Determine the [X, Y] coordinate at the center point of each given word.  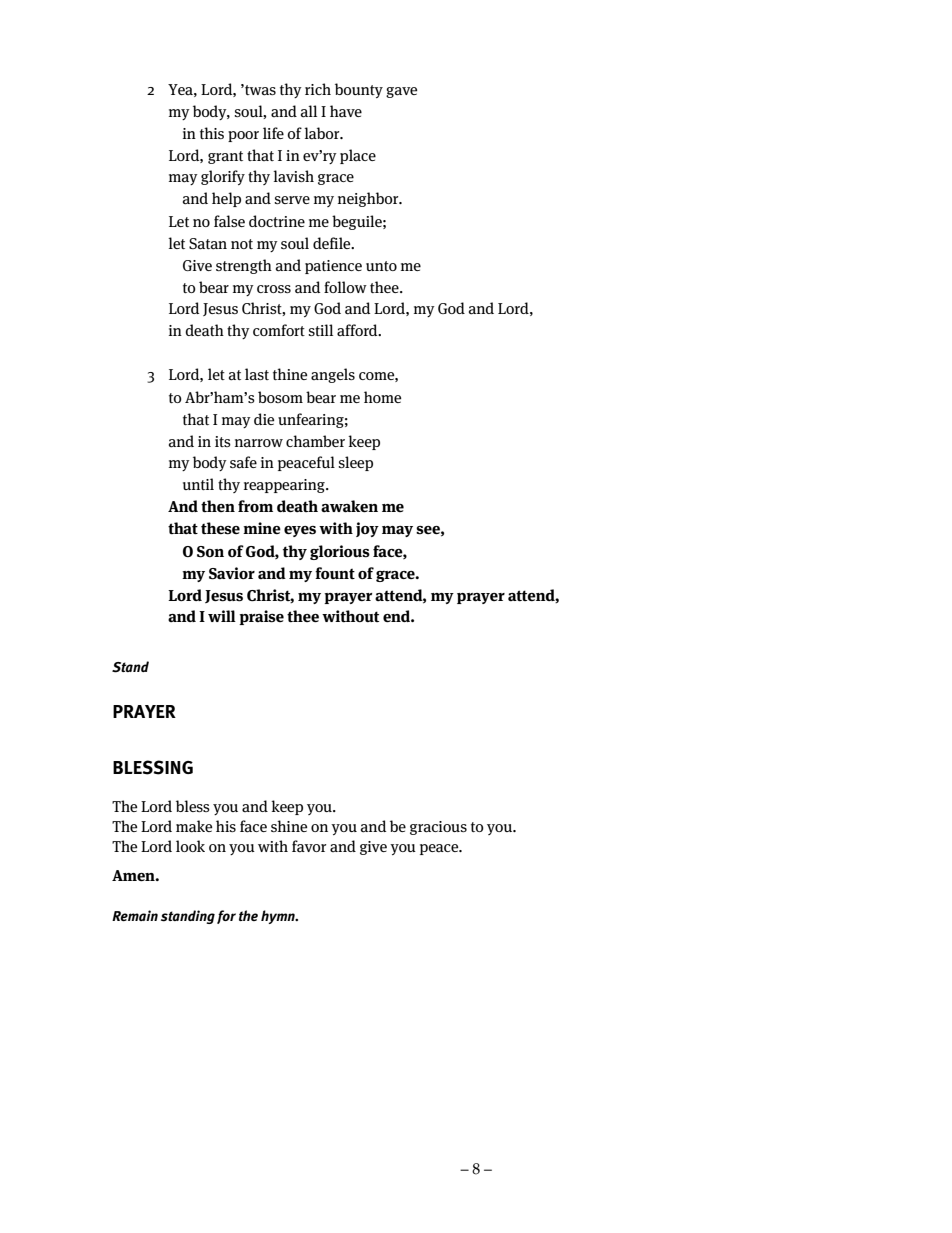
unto [381, 266]
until [198, 484]
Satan [208, 244]
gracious [438, 828]
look [190, 846]
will [222, 616]
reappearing [285, 486]
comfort [279, 330]
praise [261, 617]
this [212, 133]
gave [401, 92]
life [273, 133]
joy [367, 529]
